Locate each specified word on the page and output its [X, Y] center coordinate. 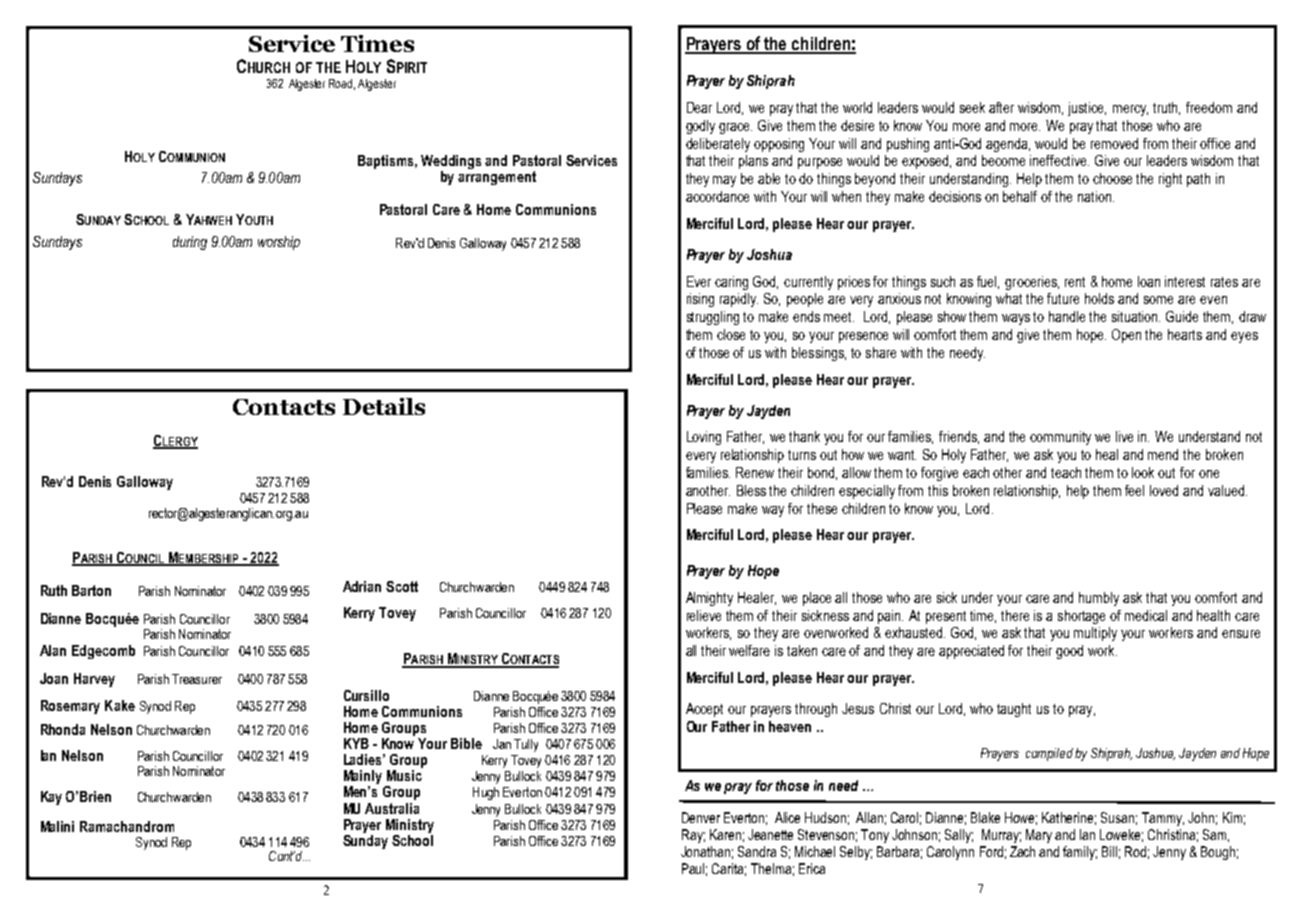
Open [1126, 336]
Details [384, 406]
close [731, 334]
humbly [1099, 599]
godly [700, 127]
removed [1114, 143]
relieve [704, 615]
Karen [725, 834]
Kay [51, 798]
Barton [91, 590]
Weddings [451, 162]
